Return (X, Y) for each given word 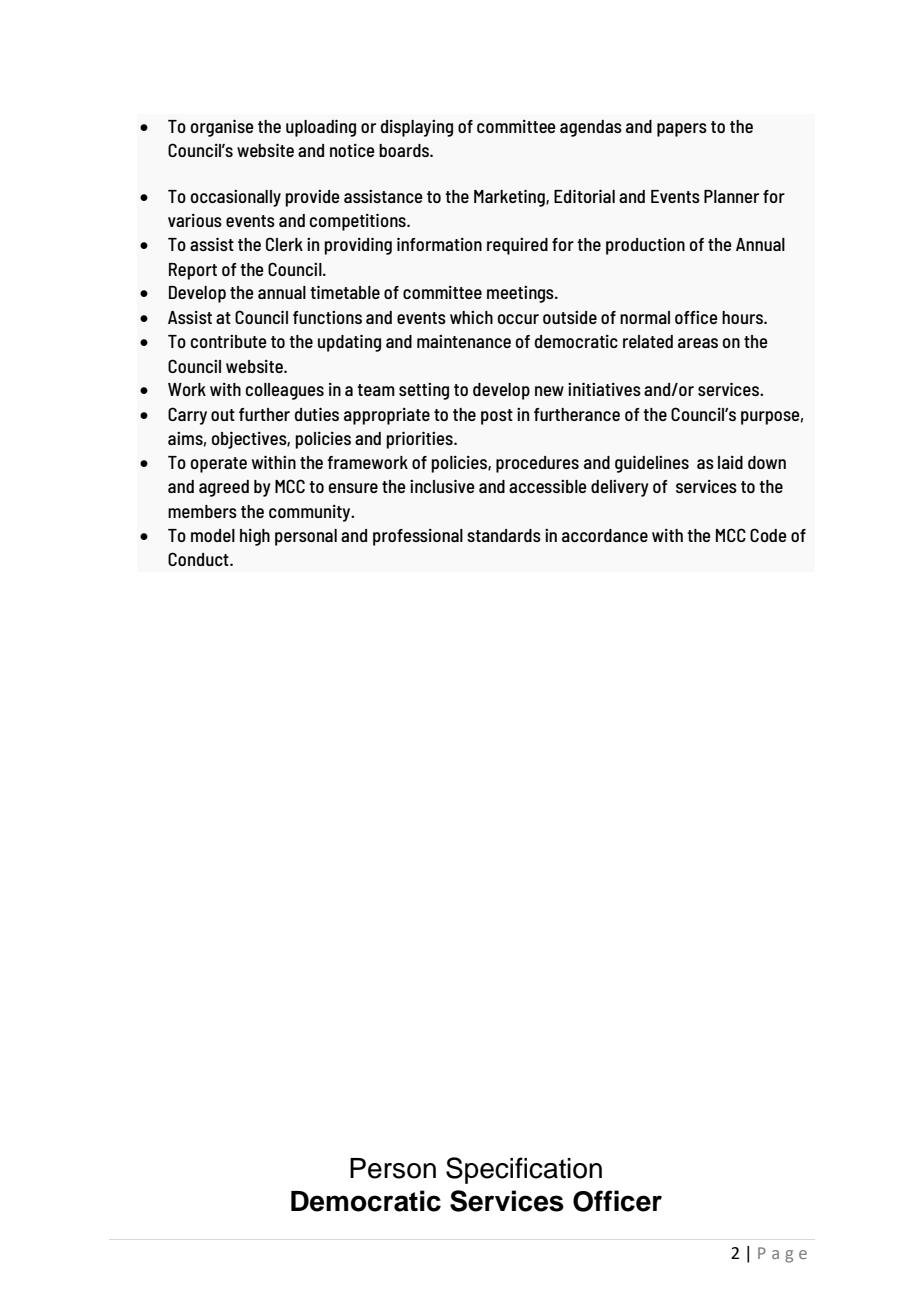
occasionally (236, 198)
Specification (524, 1170)
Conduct (199, 559)
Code (768, 535)
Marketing (510, 198)
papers (682, 130)
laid (730, 462)
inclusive (442, 486)
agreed (224, 488)
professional (418, 537)
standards (504, 535)
